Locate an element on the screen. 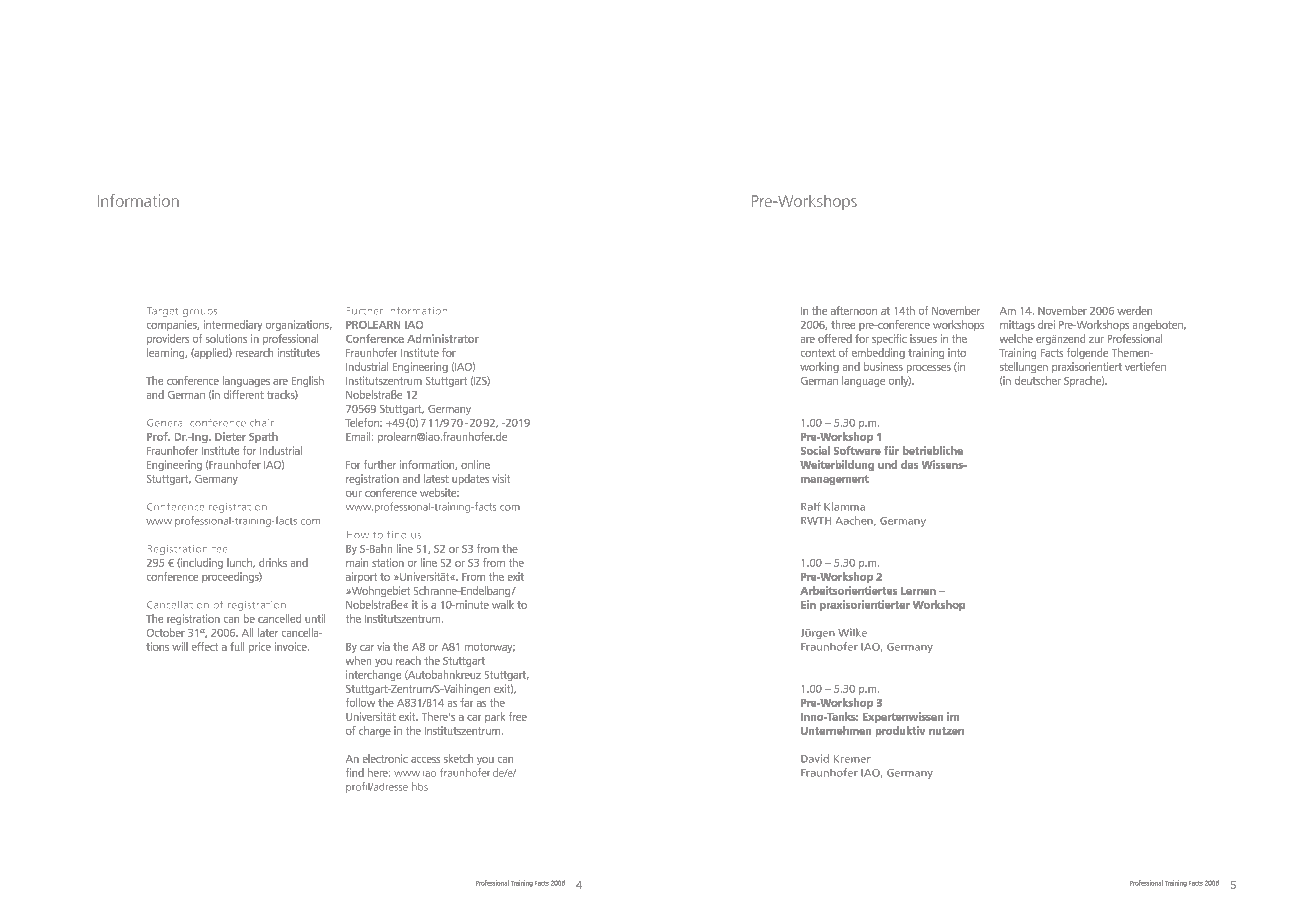 This screenshot has height=924, width=1308. How is located at coordinates (357, 535).
